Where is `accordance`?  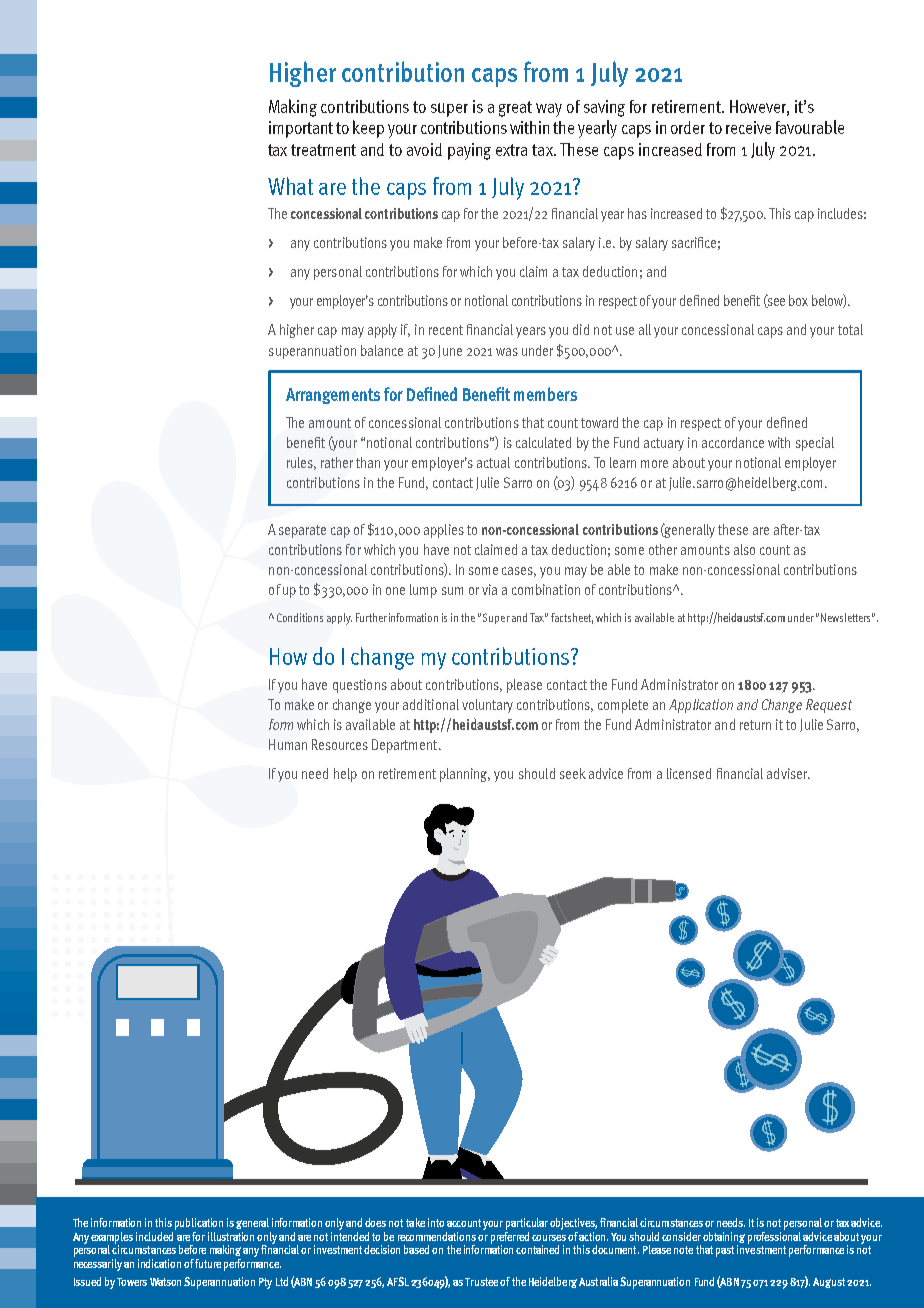 accordance is located at coordinates (733, 442).
